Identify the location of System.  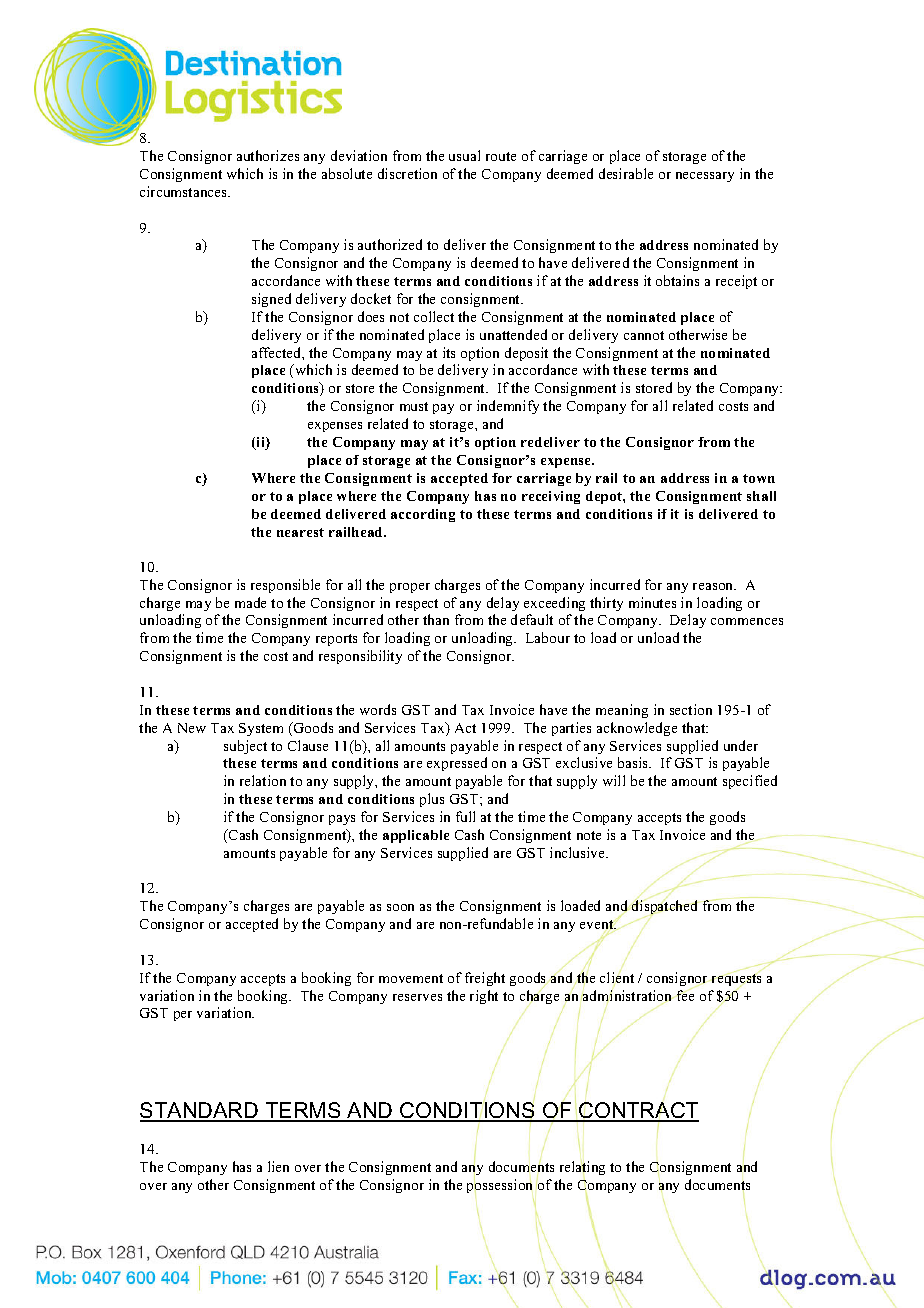
(261, 729).
